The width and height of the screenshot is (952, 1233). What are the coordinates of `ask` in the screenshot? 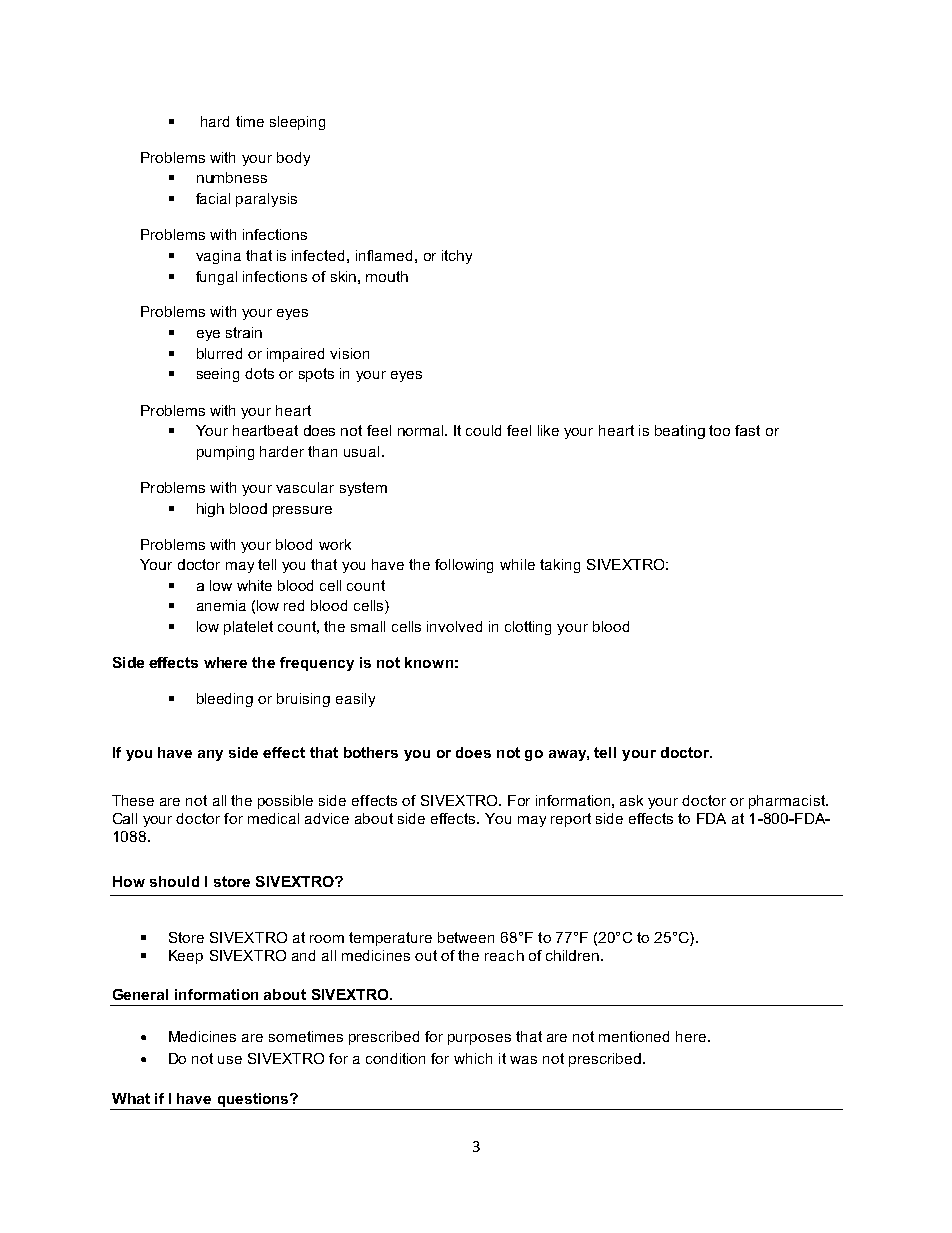 It's located at (631, 800).
